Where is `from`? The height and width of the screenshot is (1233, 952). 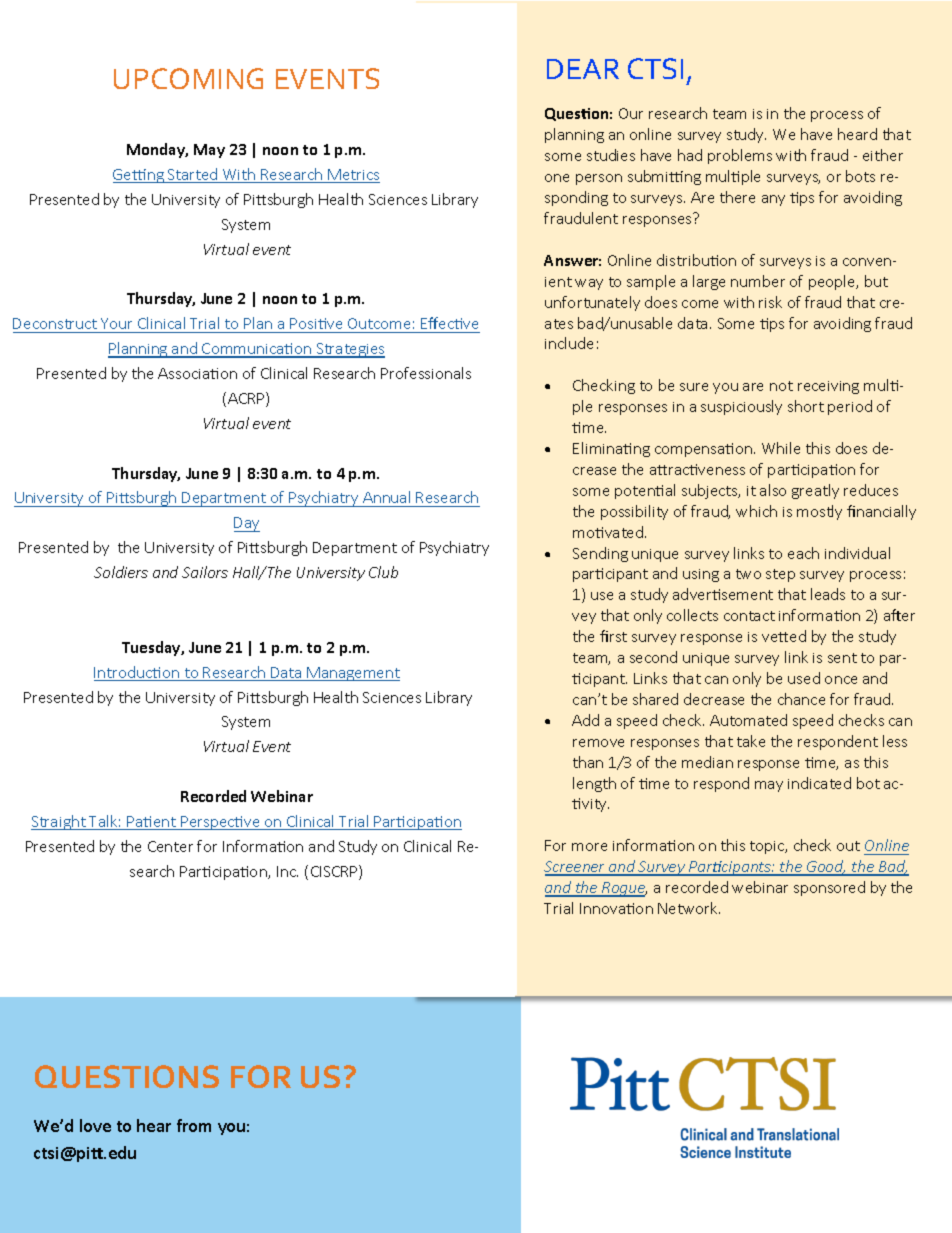
from is located at coordinates (194, 1125).
